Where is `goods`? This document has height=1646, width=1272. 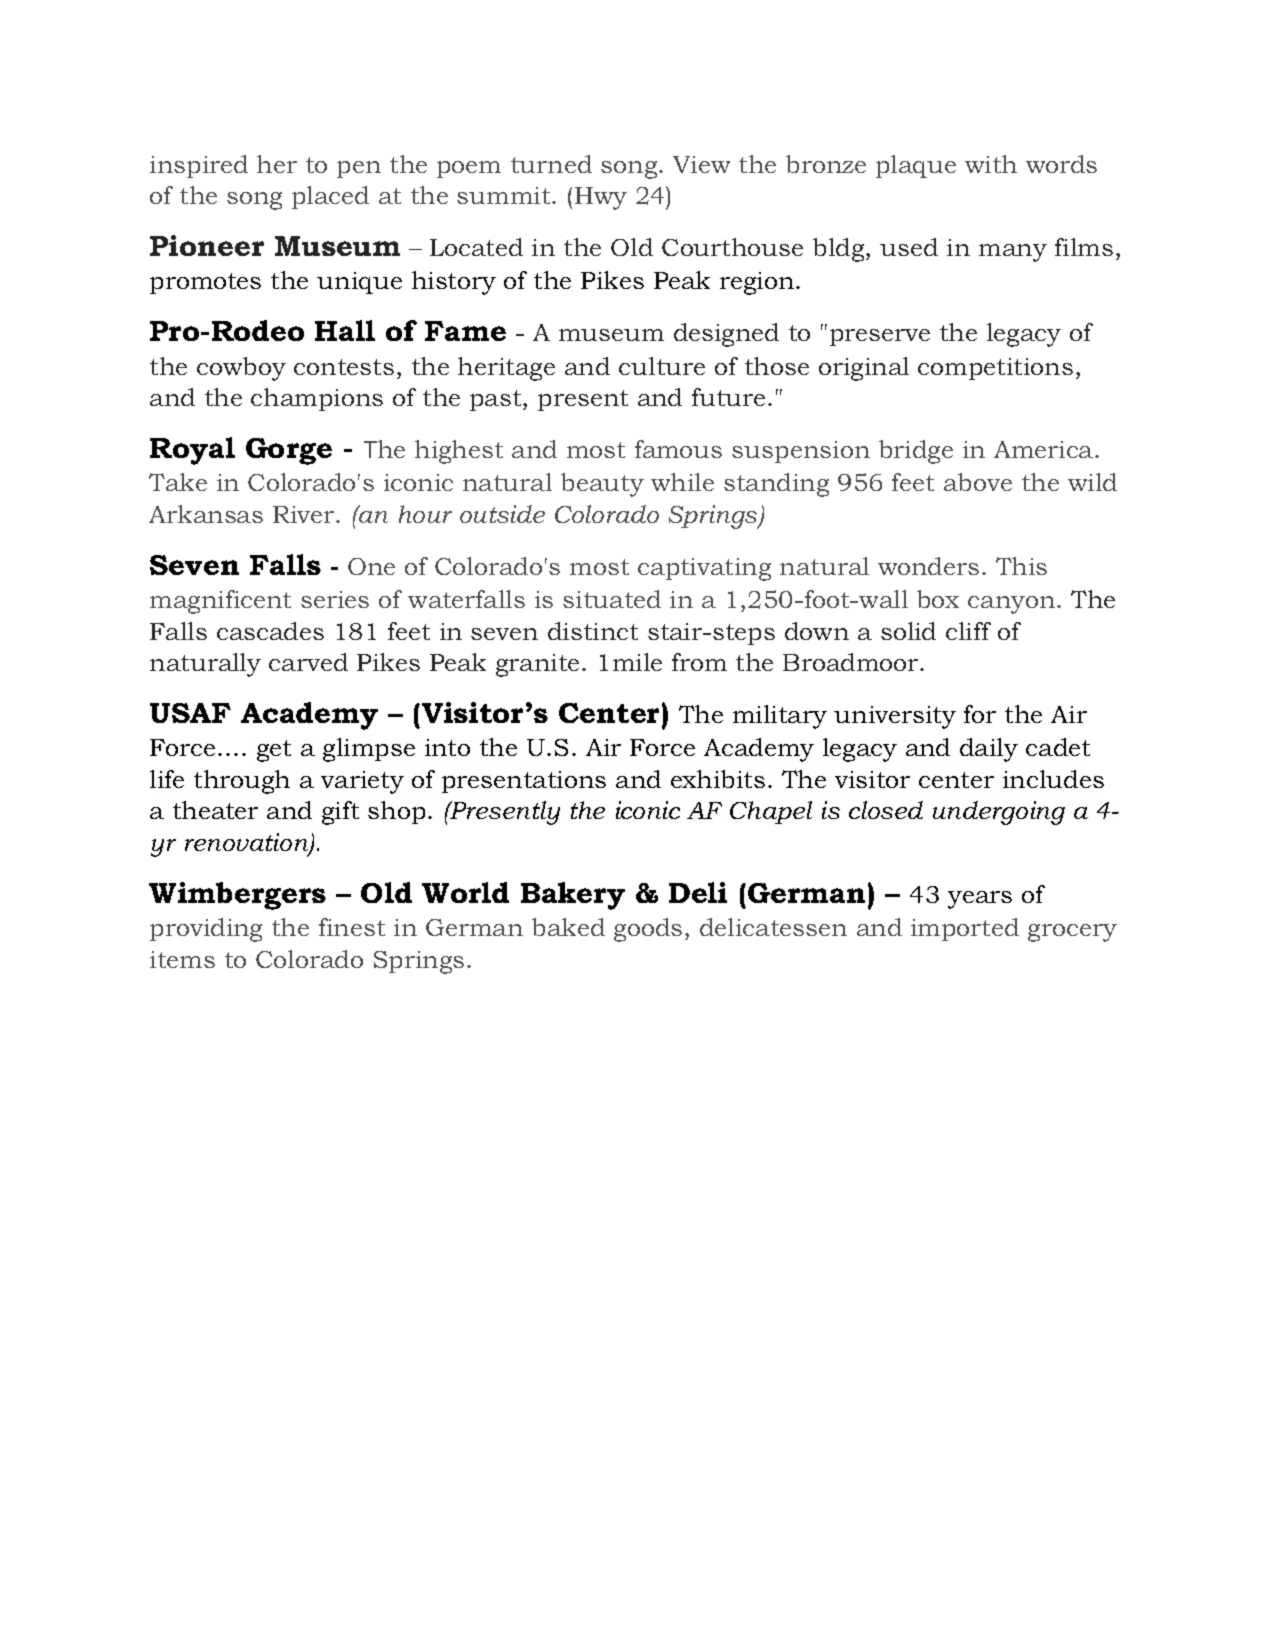
goods is located at coordinates (648, 930).
